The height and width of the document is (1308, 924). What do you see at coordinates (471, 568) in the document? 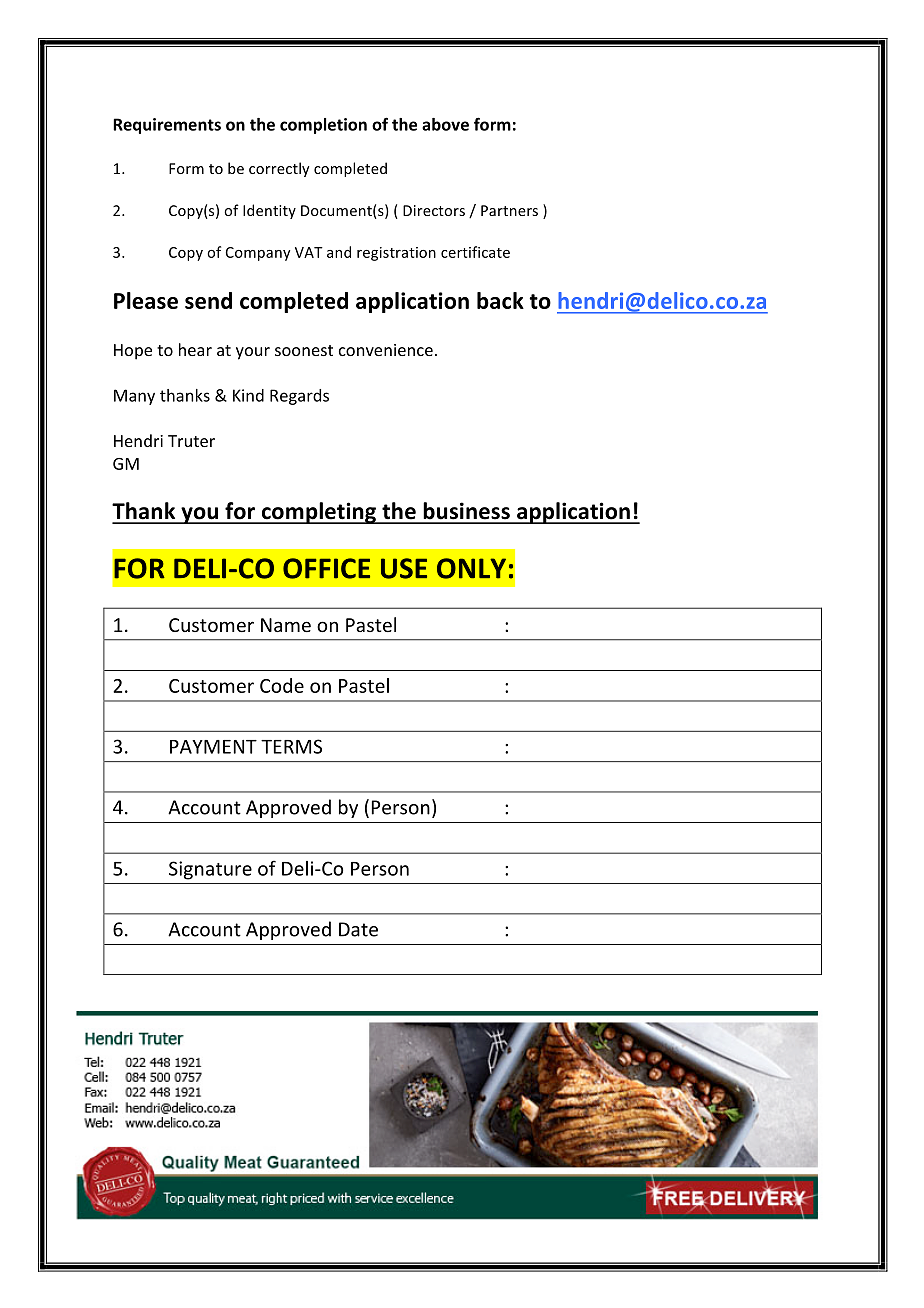
I see `ONLY` at bounding box center [471, 568].
